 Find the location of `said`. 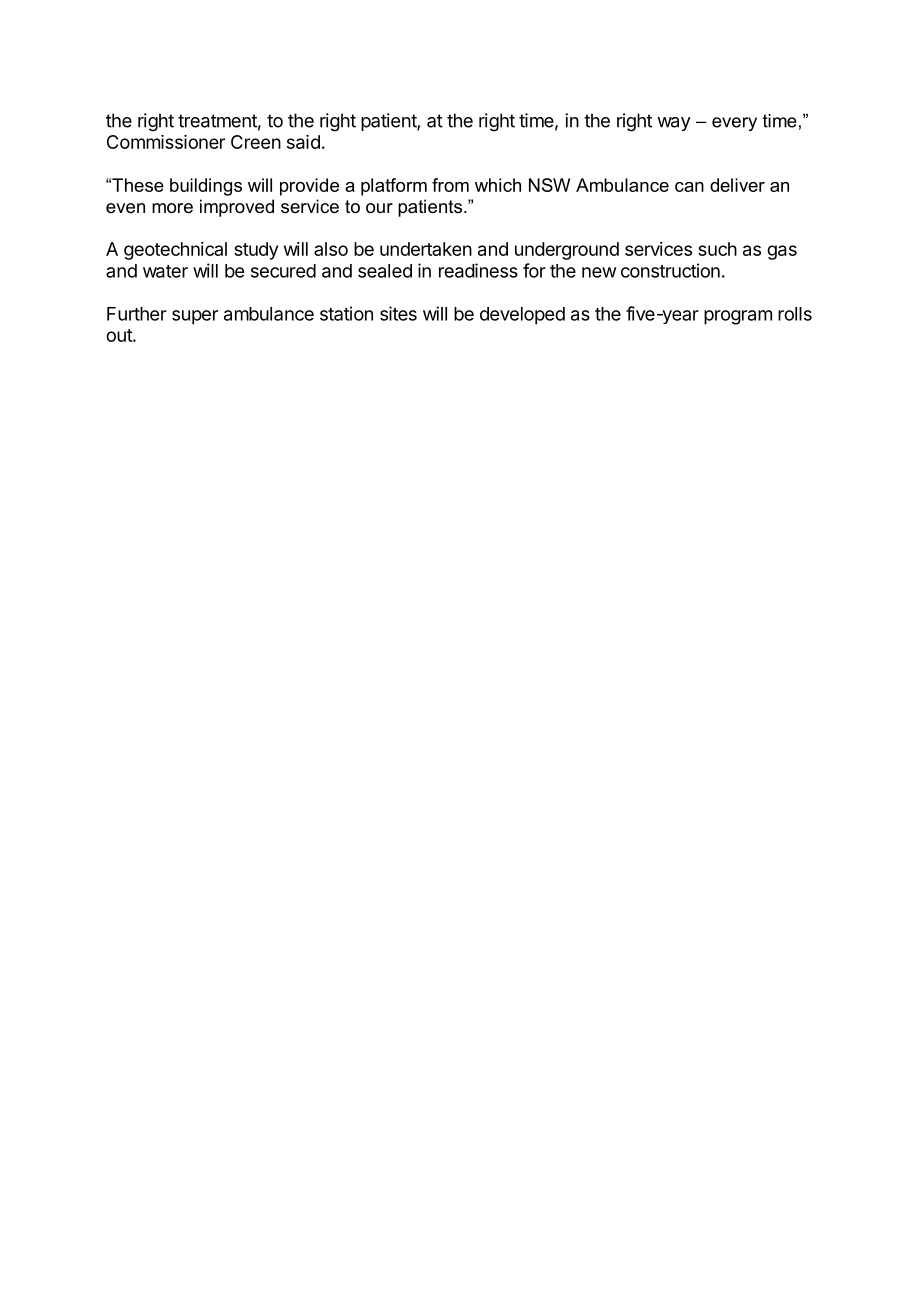

said is located at coordinates (303, 142).
